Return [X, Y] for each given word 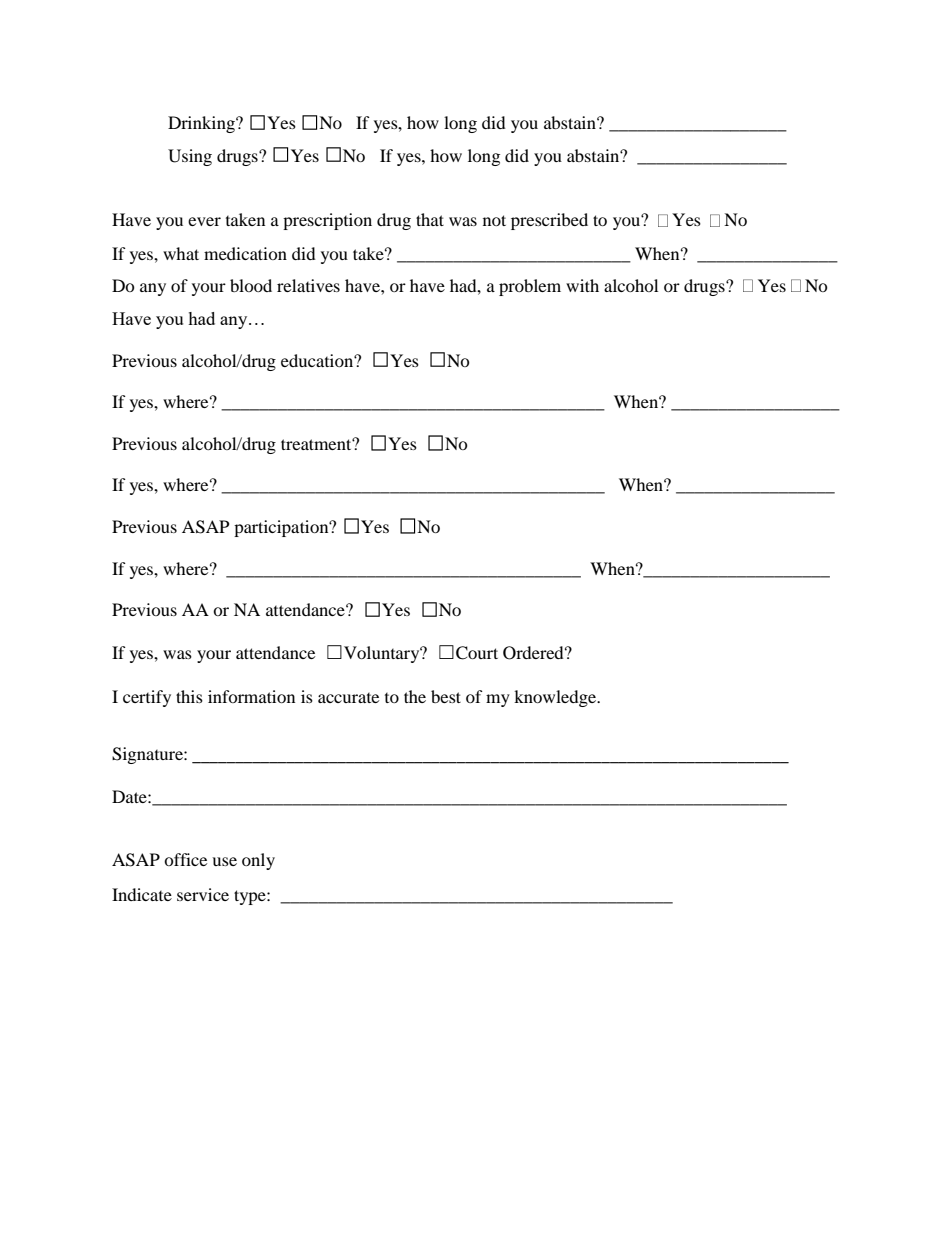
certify [147, 698]
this [189, 696]
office [185, 859]
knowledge [556, 698]
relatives [308, 285]
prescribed [549, 221]
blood [251, 285]
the [415, 696]
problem [530, 287]
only [258, 861]
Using [190, 157]
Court [477, 653]
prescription [327, 221]
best [446, 696]
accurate [348, 698]
